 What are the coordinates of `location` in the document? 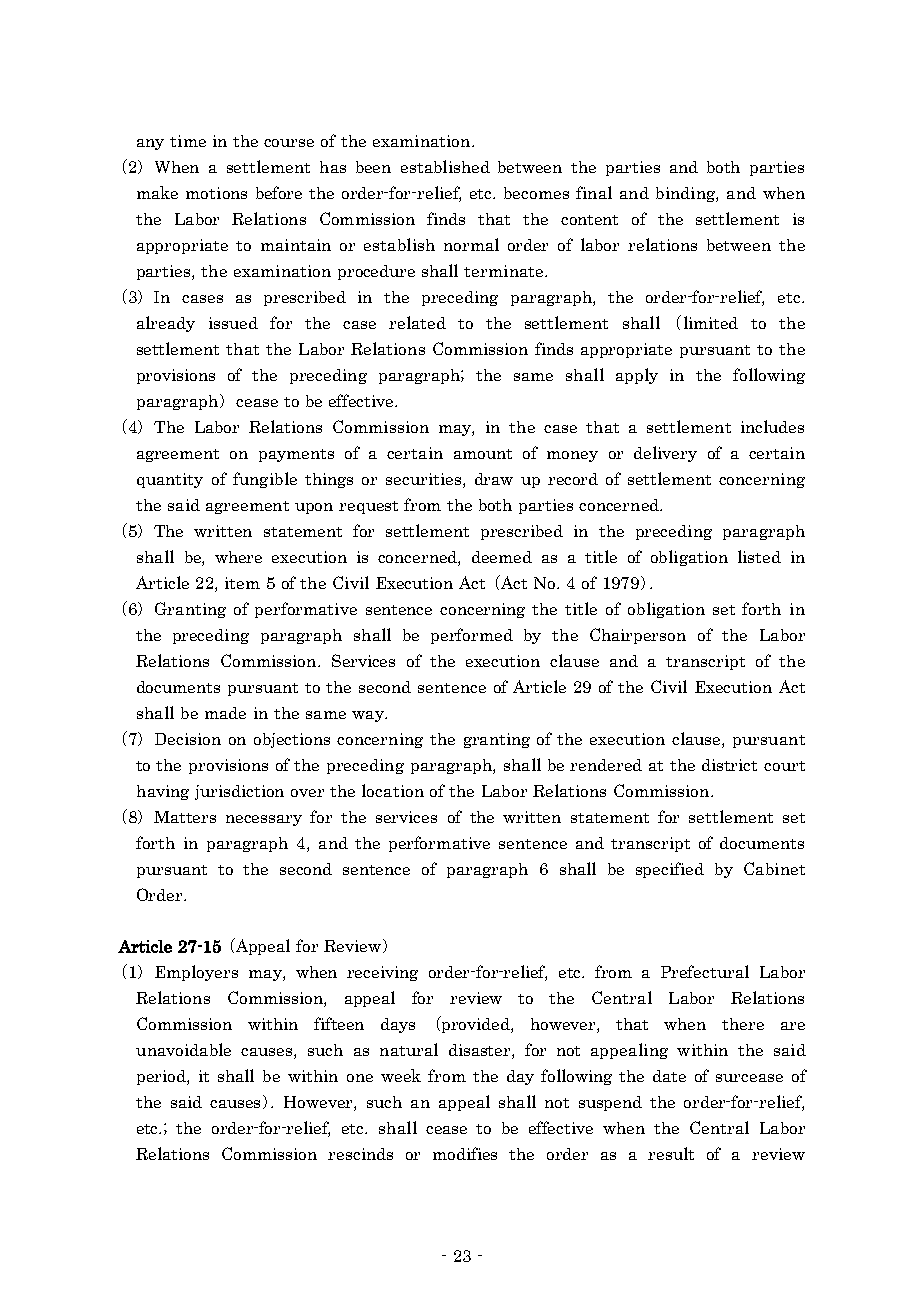 It's located at (393, 790).
